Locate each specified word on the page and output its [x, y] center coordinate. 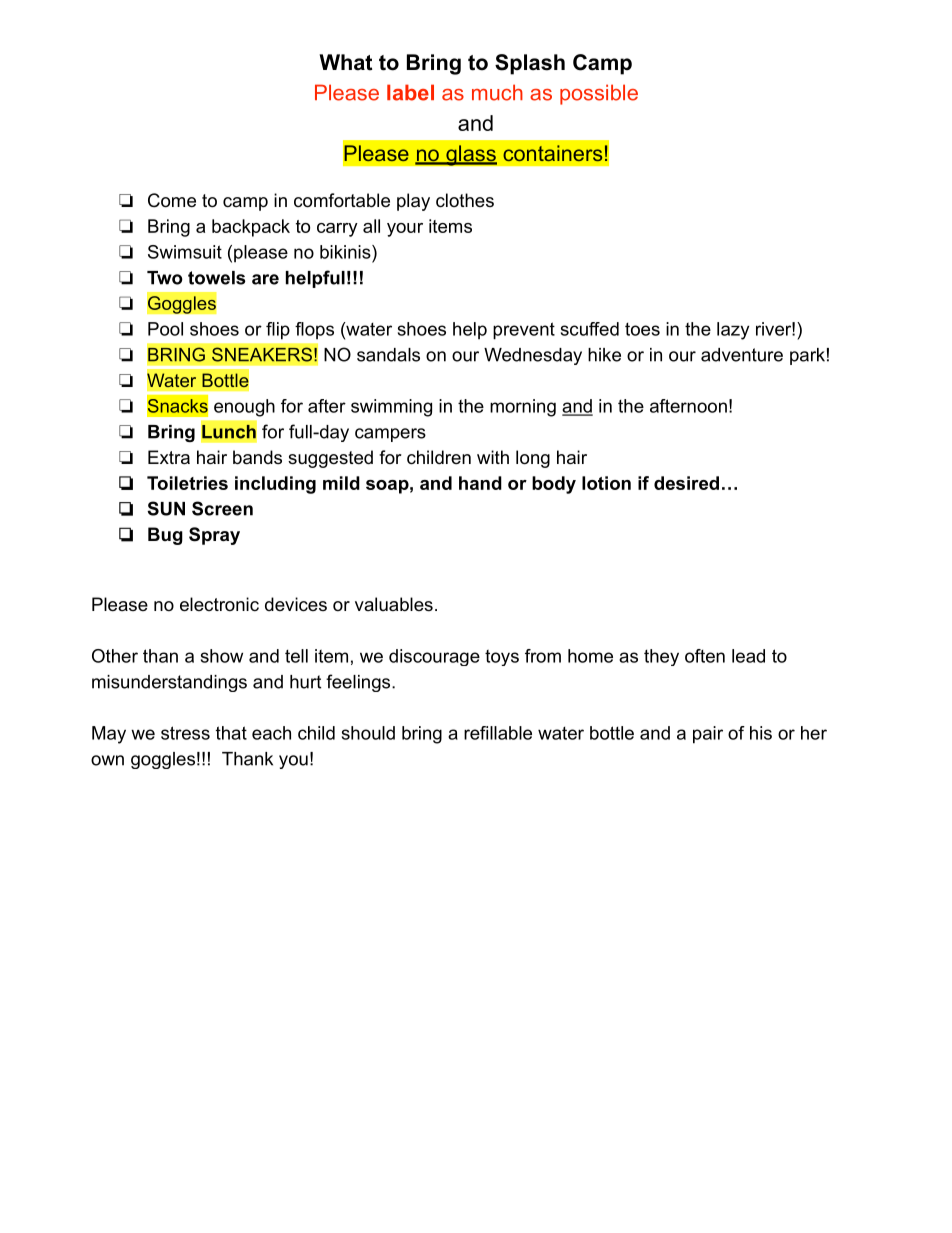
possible [599, 94]
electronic [219, 604]
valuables [394, 604]
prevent [524, 331]
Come [172, 200]
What [345, 62]
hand [480, 483]
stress [185, 733]
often [705, 656]
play [413, 202]
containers [552, 153]
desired [686, 483]
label [410, 92]
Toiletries [187, 483]
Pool [165, 329]
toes [642, 329]
